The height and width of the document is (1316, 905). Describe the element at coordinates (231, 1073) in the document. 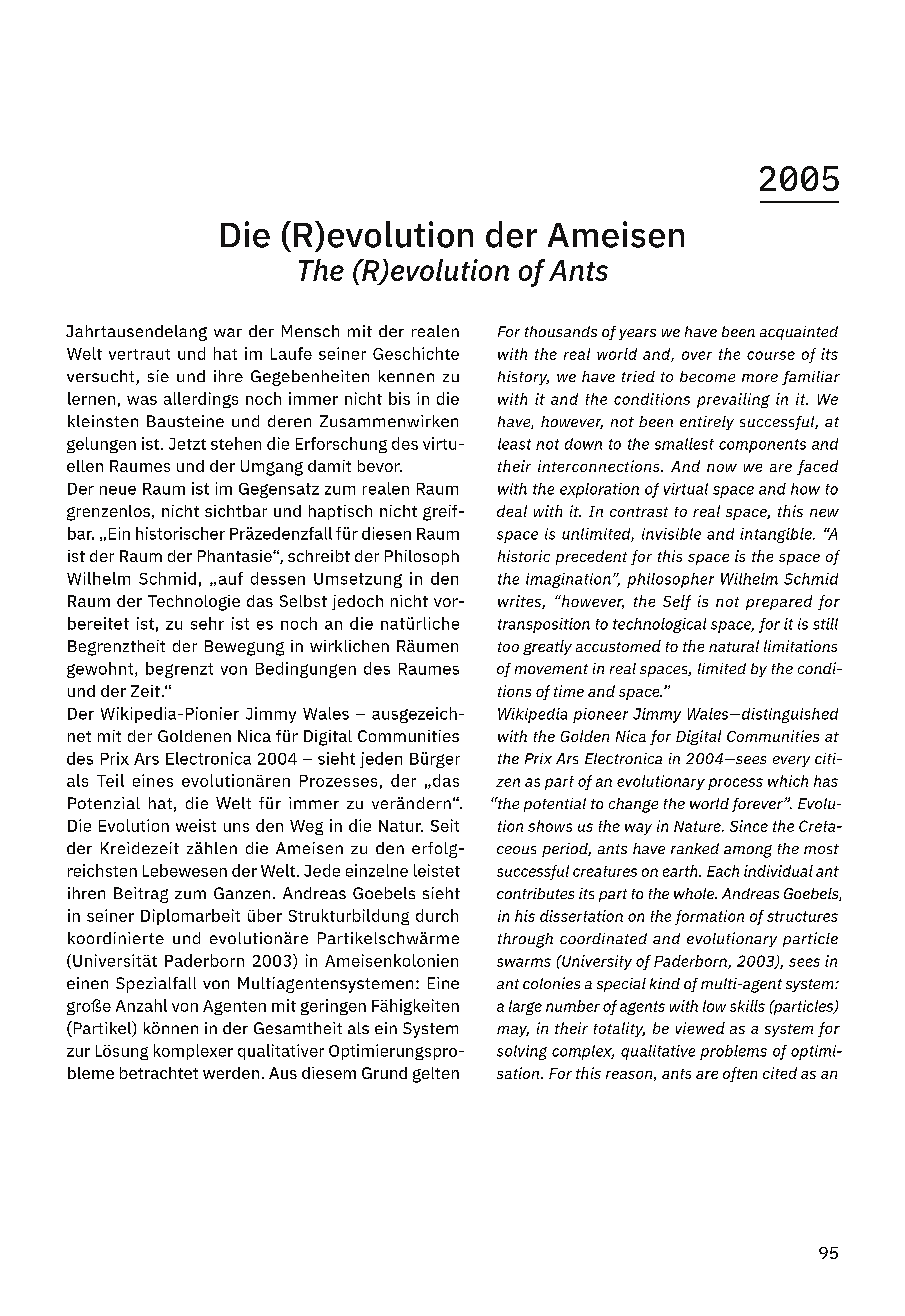

I see `werden` at that location.
